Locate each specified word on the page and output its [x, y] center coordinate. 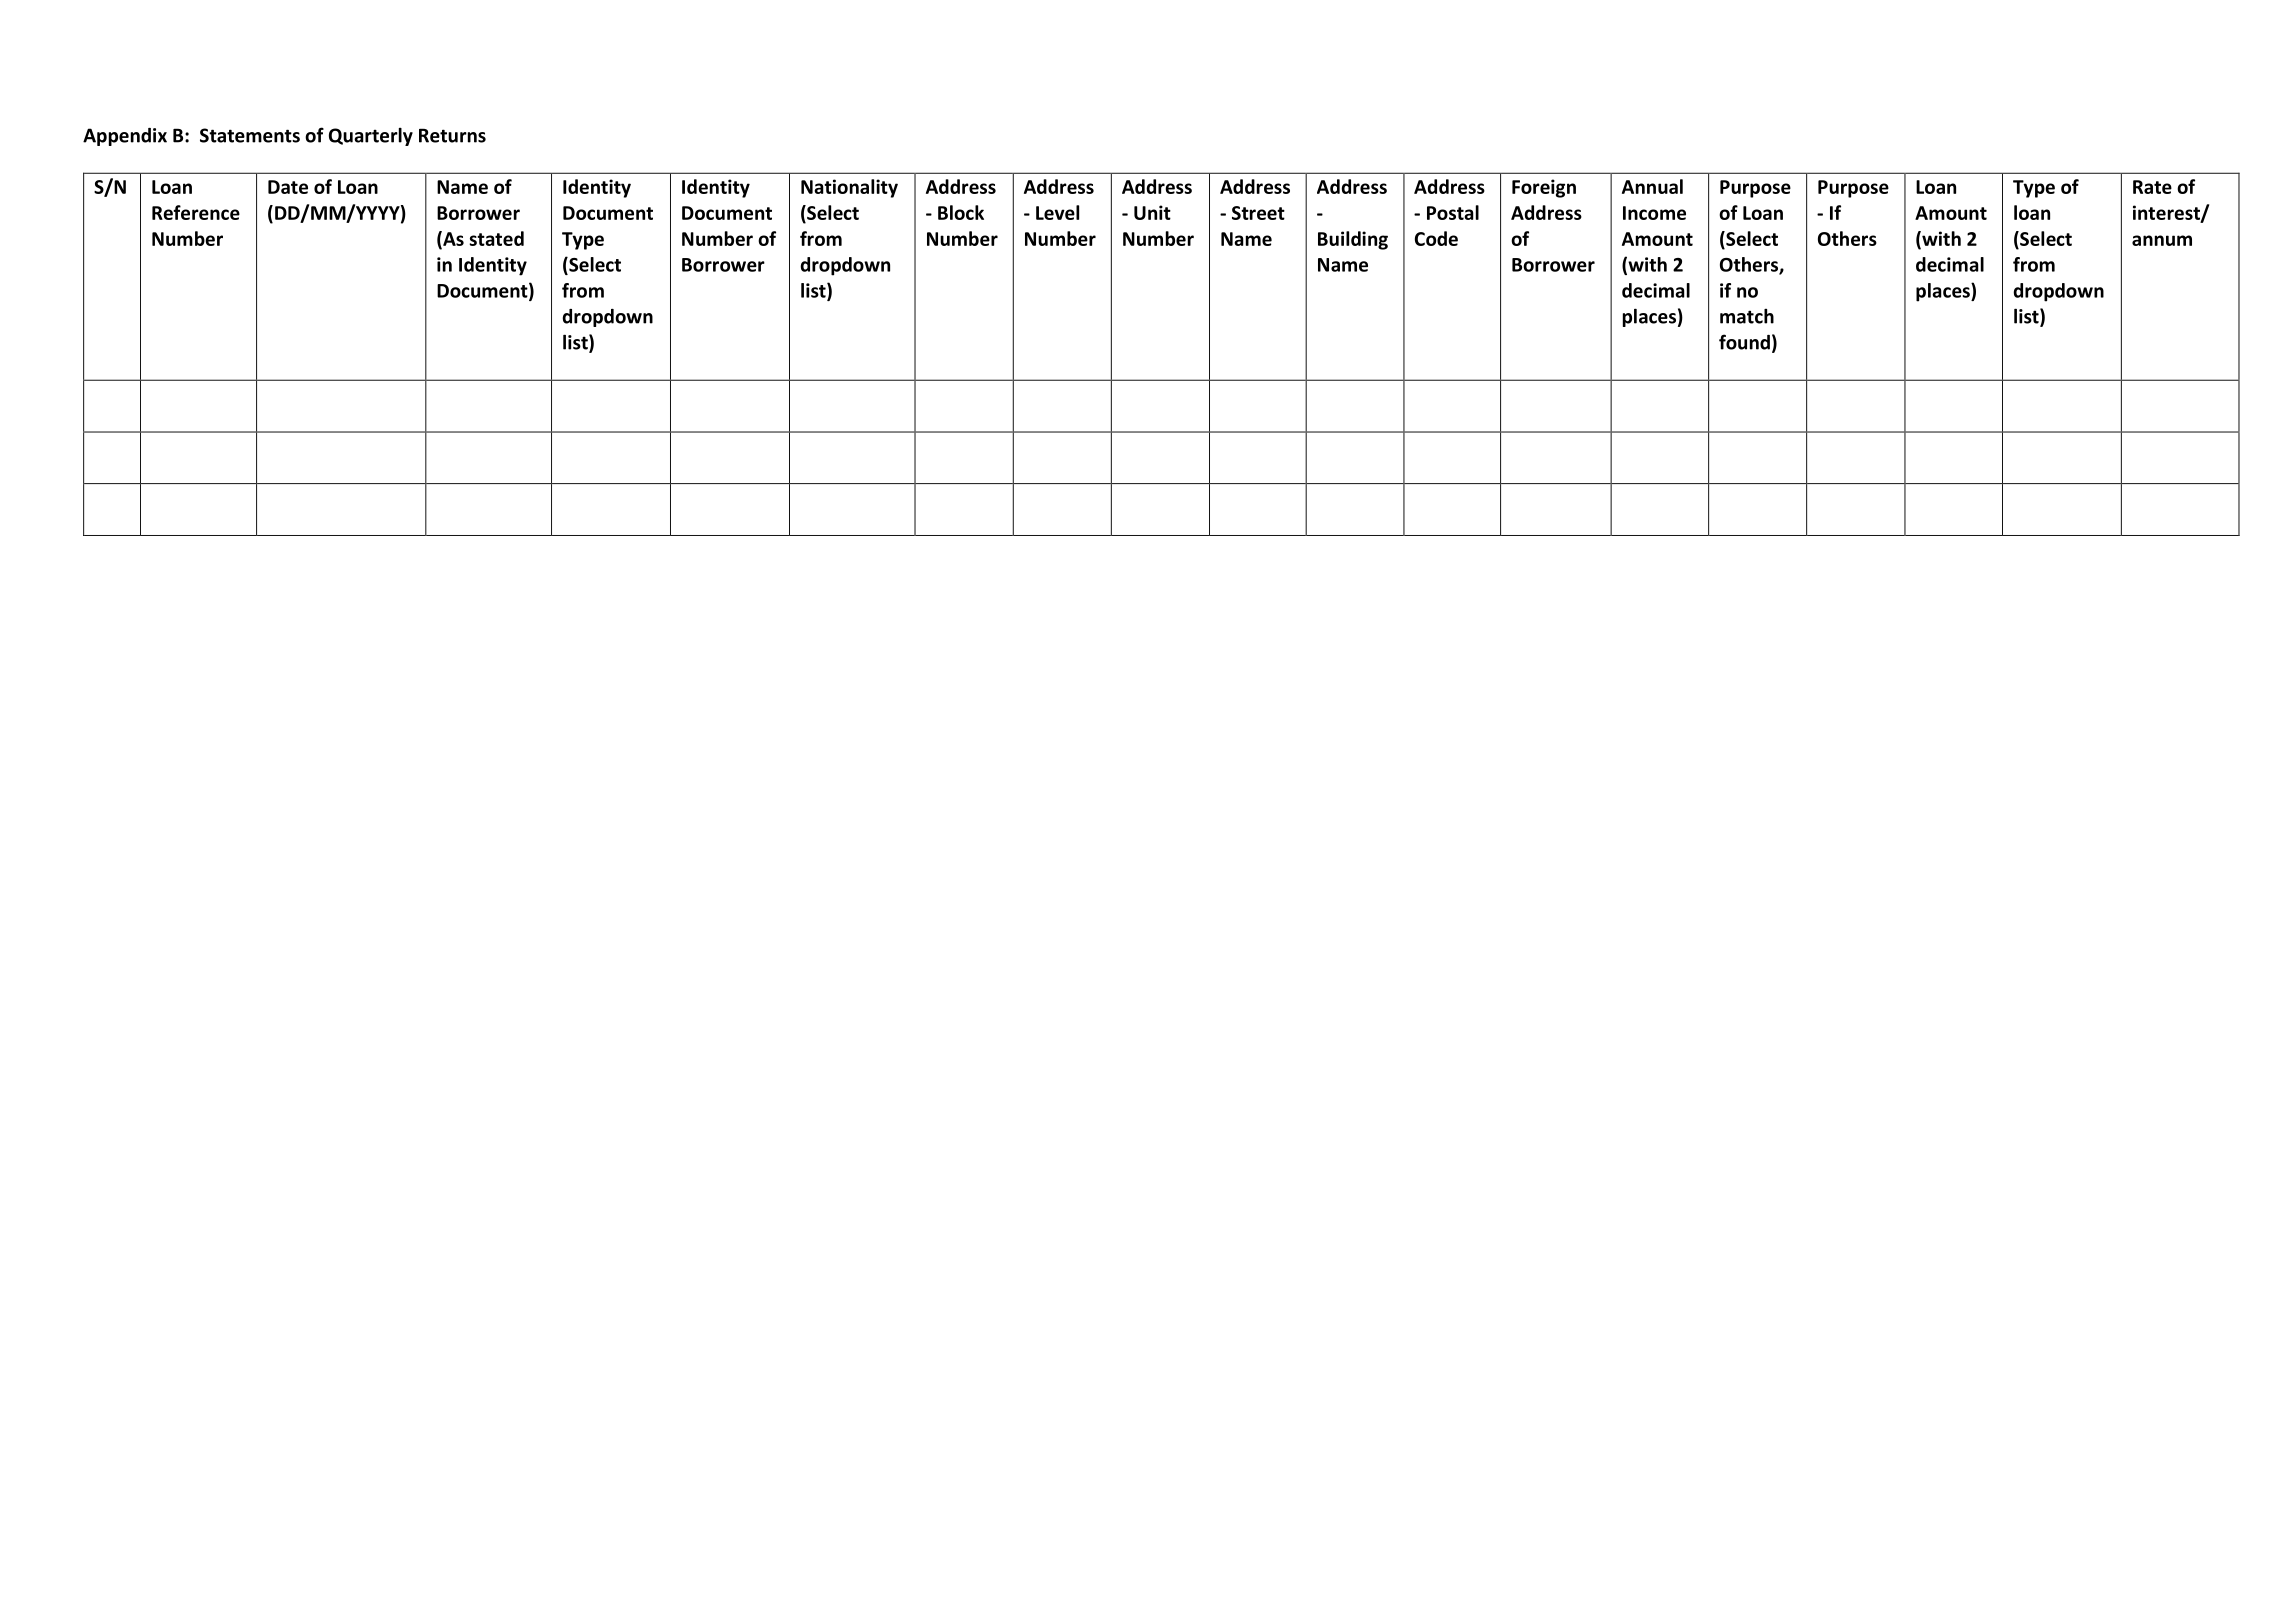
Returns [452, 135]
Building [1353, 240]
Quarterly [371, 136]
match [1747, 316]
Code [1436, 238]
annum [2162, 240]
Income [1654, 213]
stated [496, 238]
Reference [196, 212]
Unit [1152, 212]
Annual [1652, 186]
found [1744, 342]
